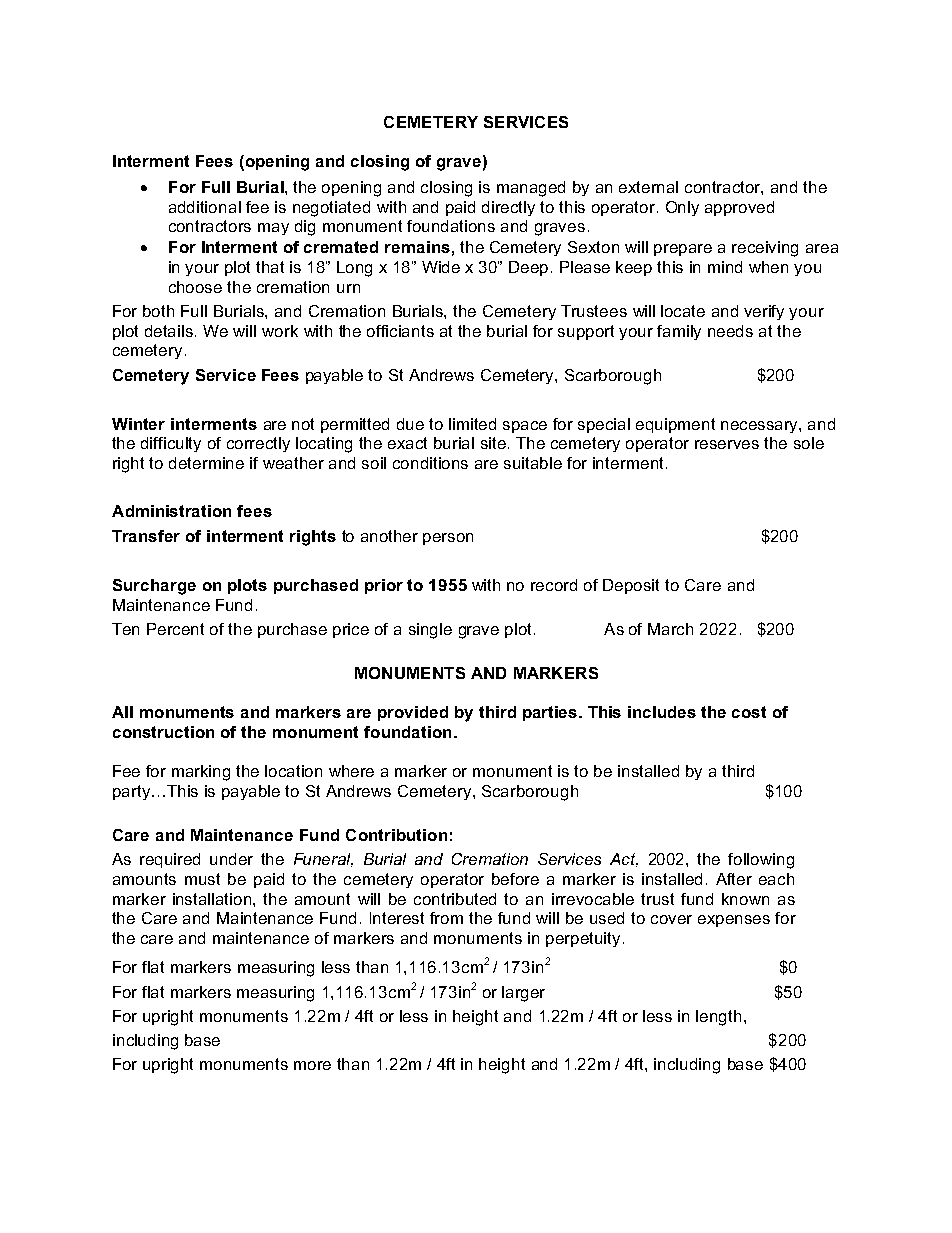 This page has width=952, height=1233. What do you see at coordinates (472, 424) in the page?
I see `limited` at bounding box center [472, 424].
